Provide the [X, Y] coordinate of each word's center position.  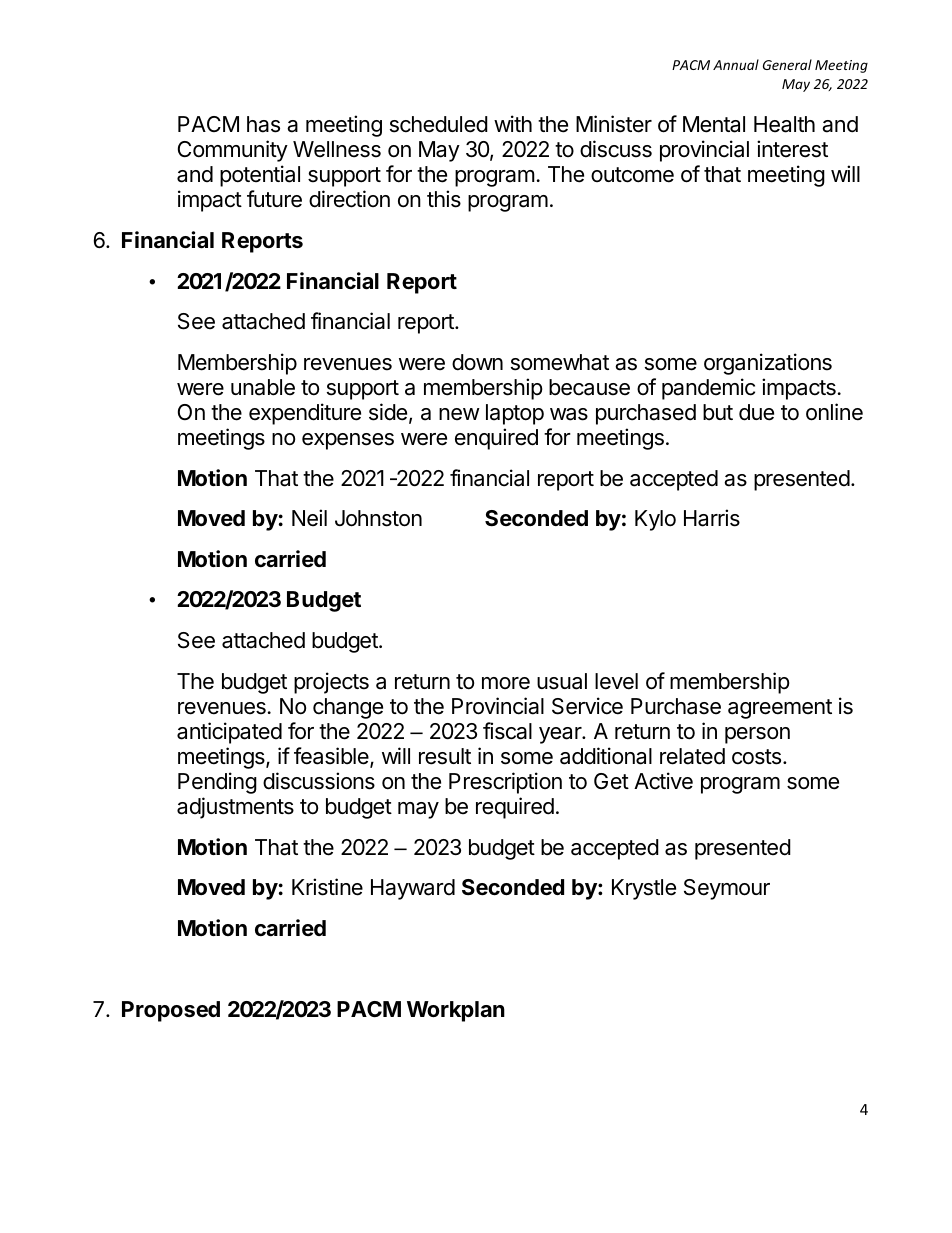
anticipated [229, 733]
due [756, 412]
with [513, 123]
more [506, 683]
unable [263, 387]
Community [233, 151]
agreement [780, 709]
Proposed [171, 1011]
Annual [736, 64]
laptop [515, 414]
